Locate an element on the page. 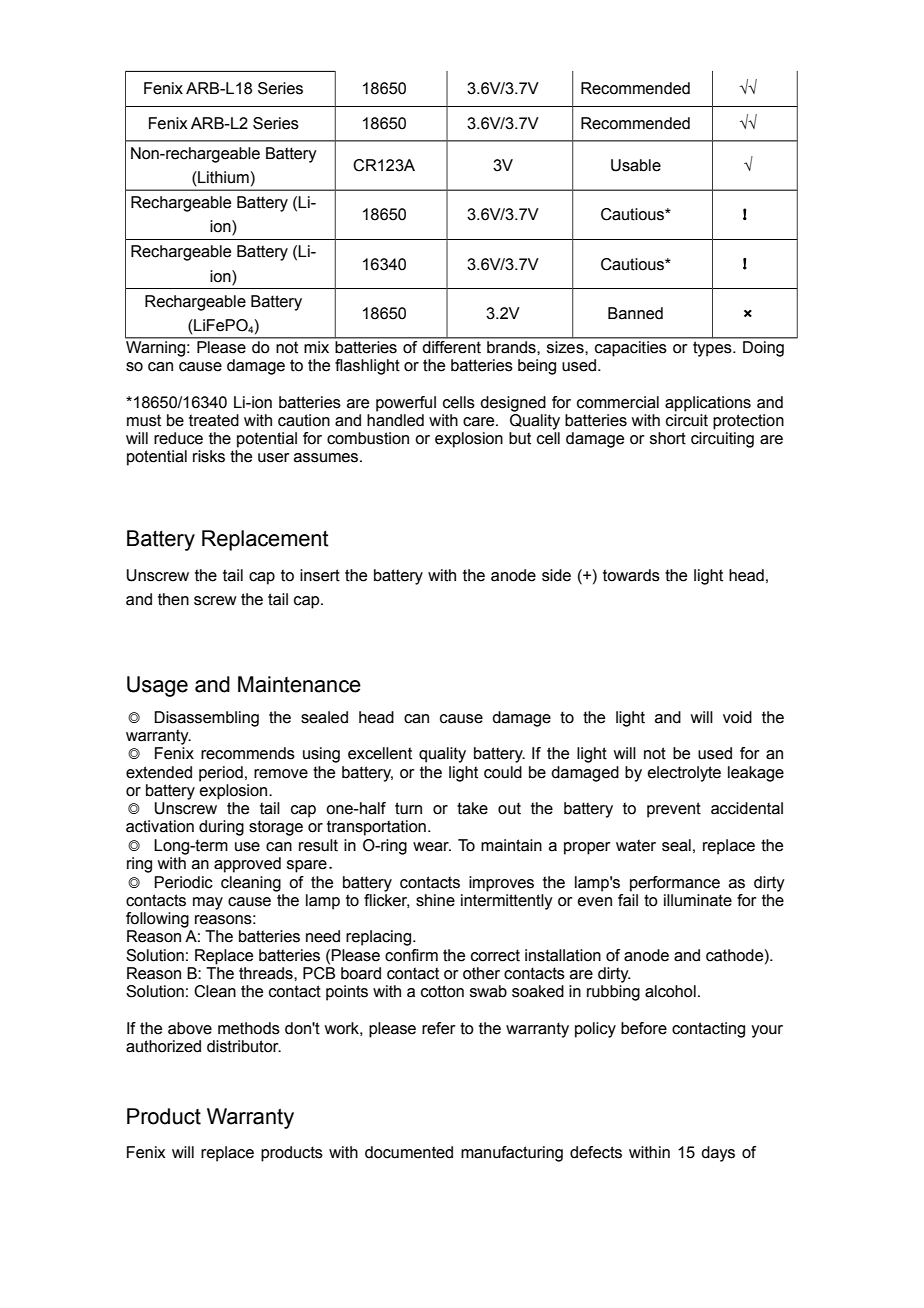 This image has width=924, height=1308. void is located at coordinates (737, 717).
